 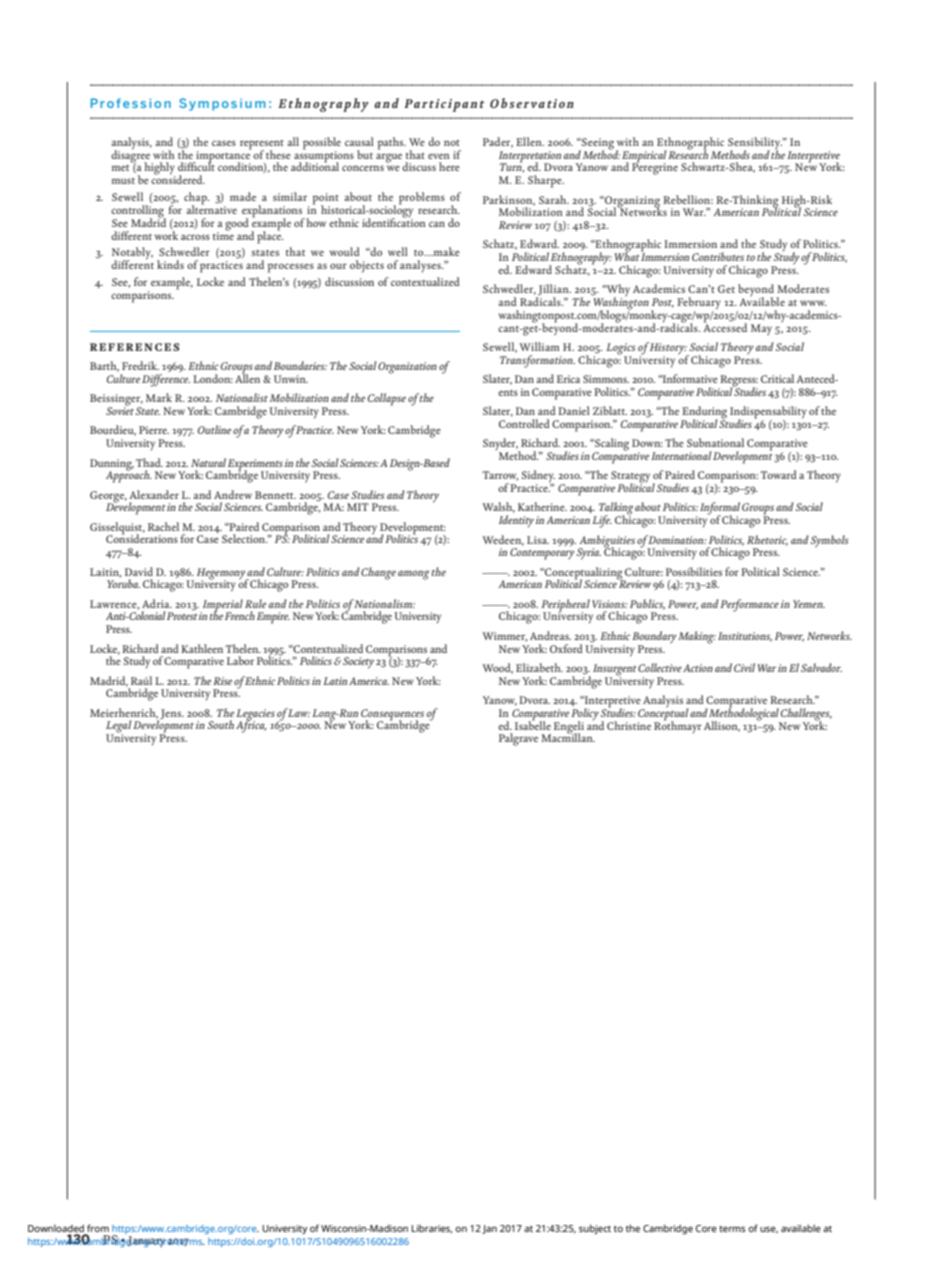 I want to click on Palgrave, so click(x=518, y=739).
